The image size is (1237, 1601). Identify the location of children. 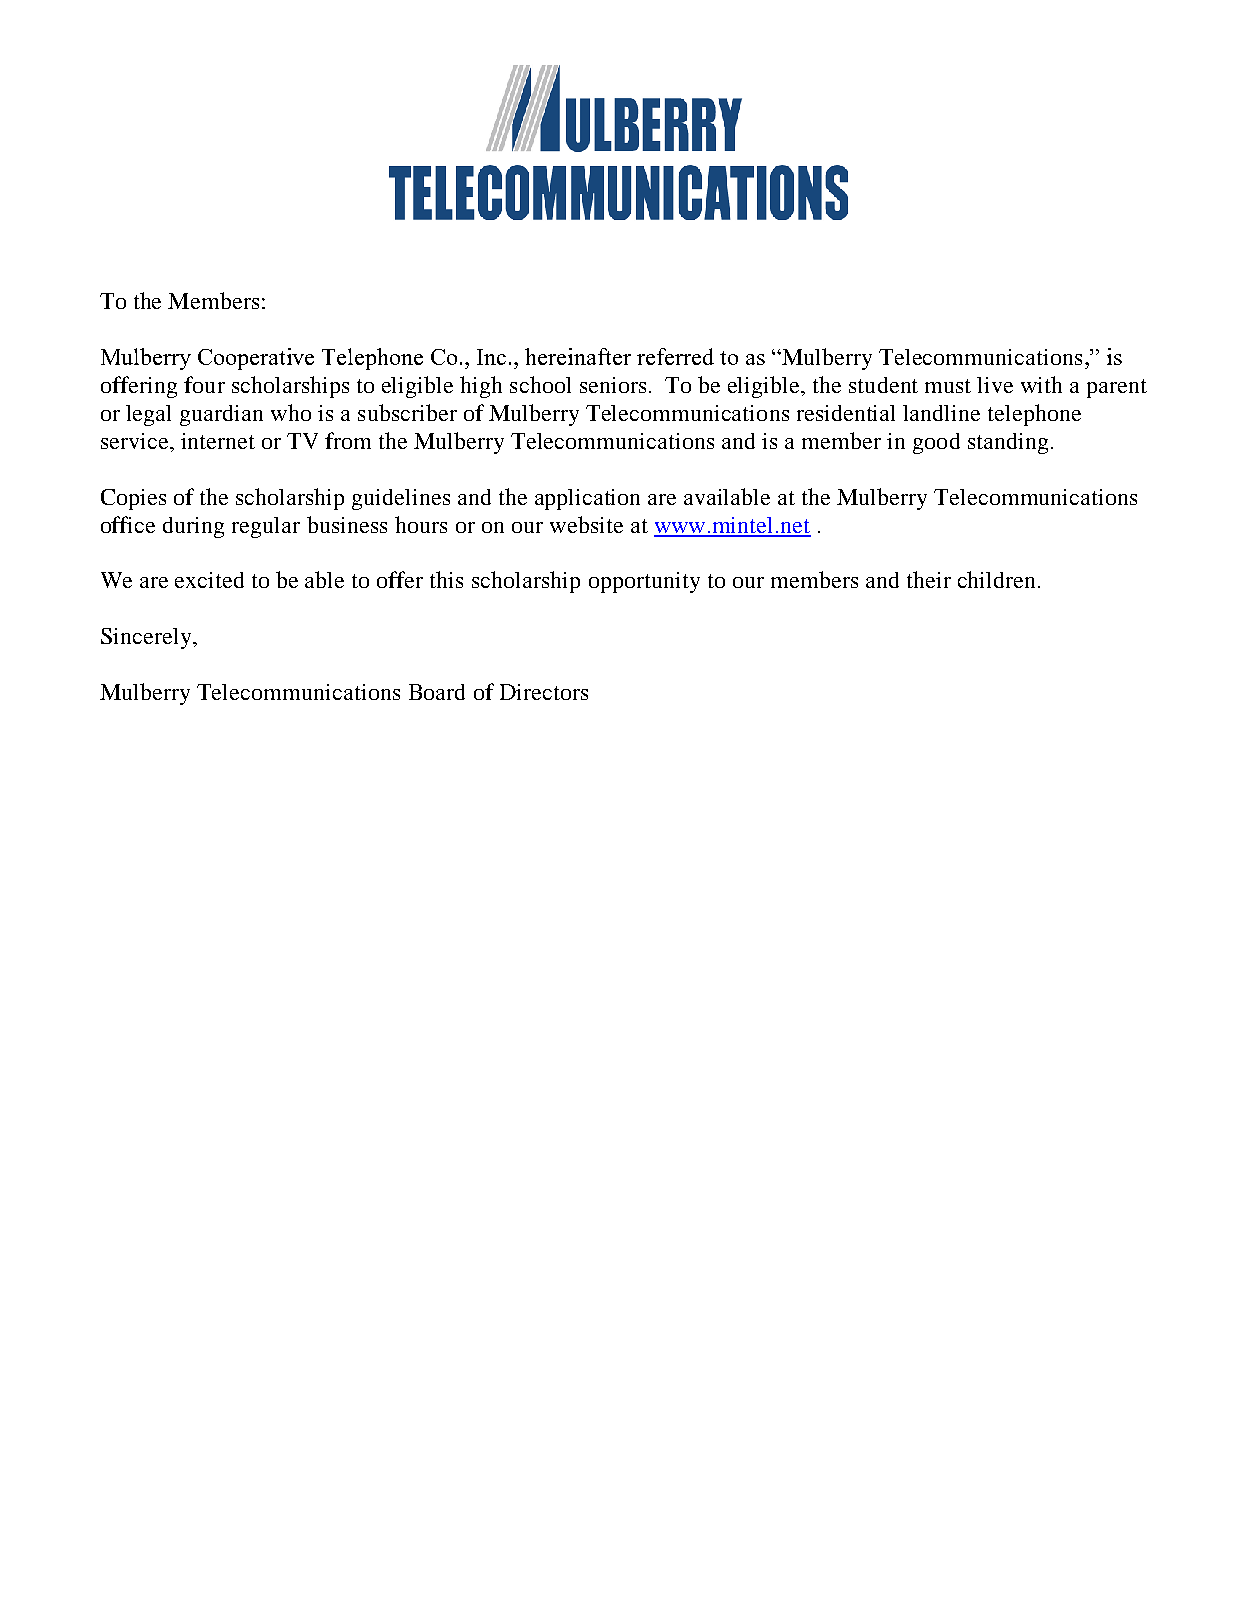
(996, 579).
